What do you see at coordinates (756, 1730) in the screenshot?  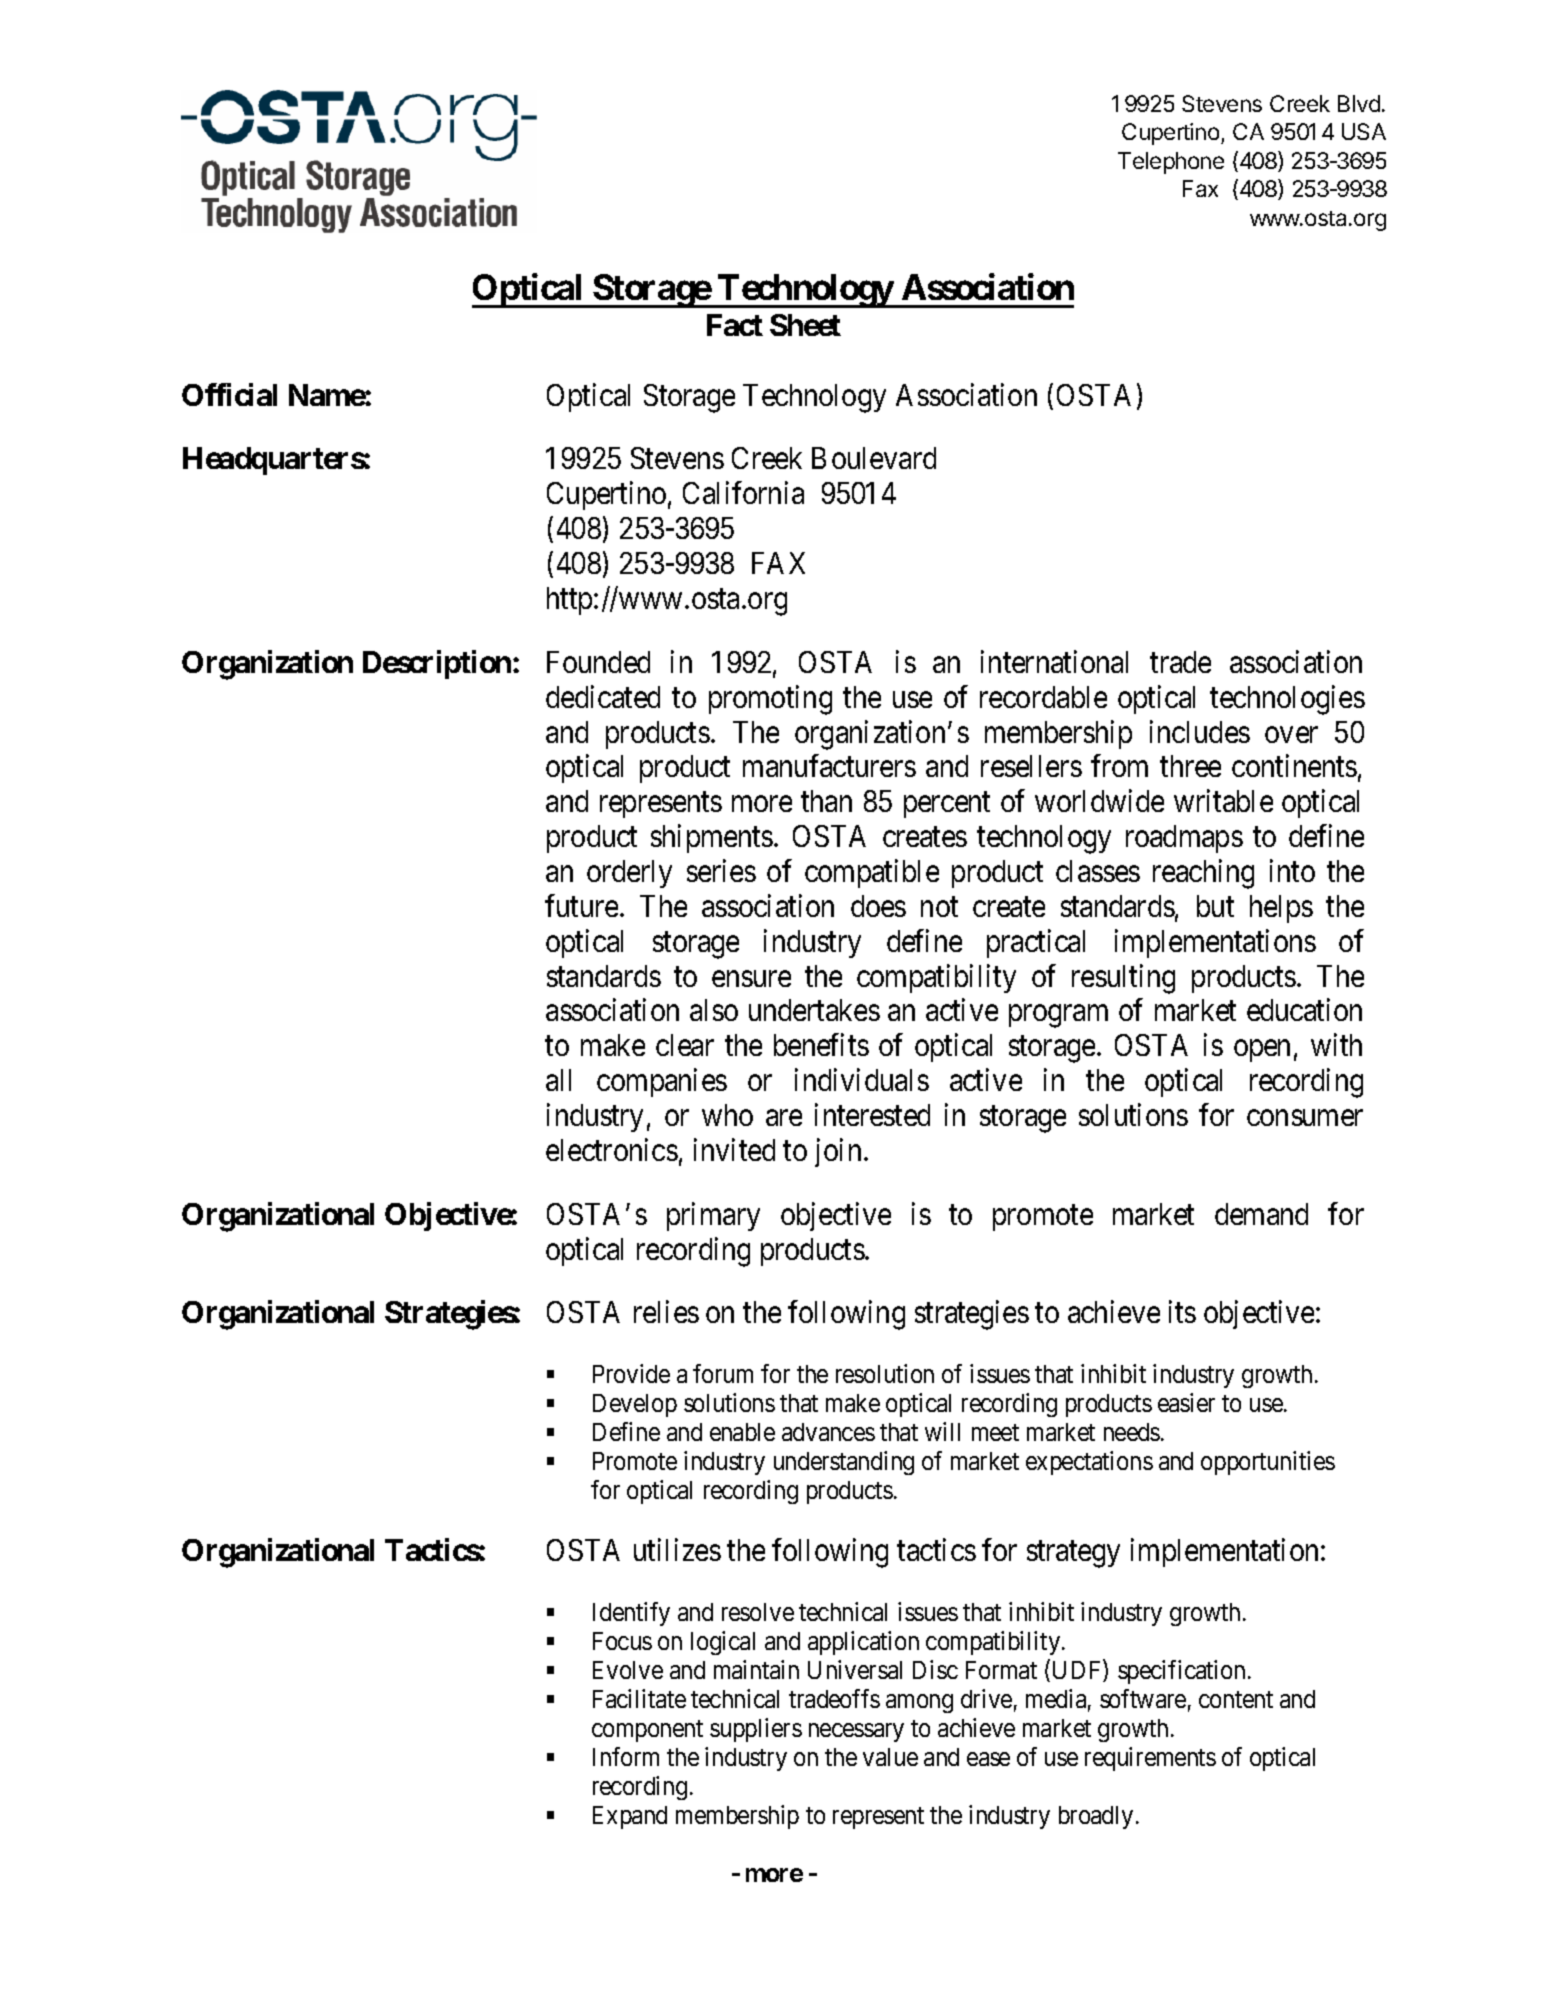 I see `suppliers` at bounding box center [756, 1730].
